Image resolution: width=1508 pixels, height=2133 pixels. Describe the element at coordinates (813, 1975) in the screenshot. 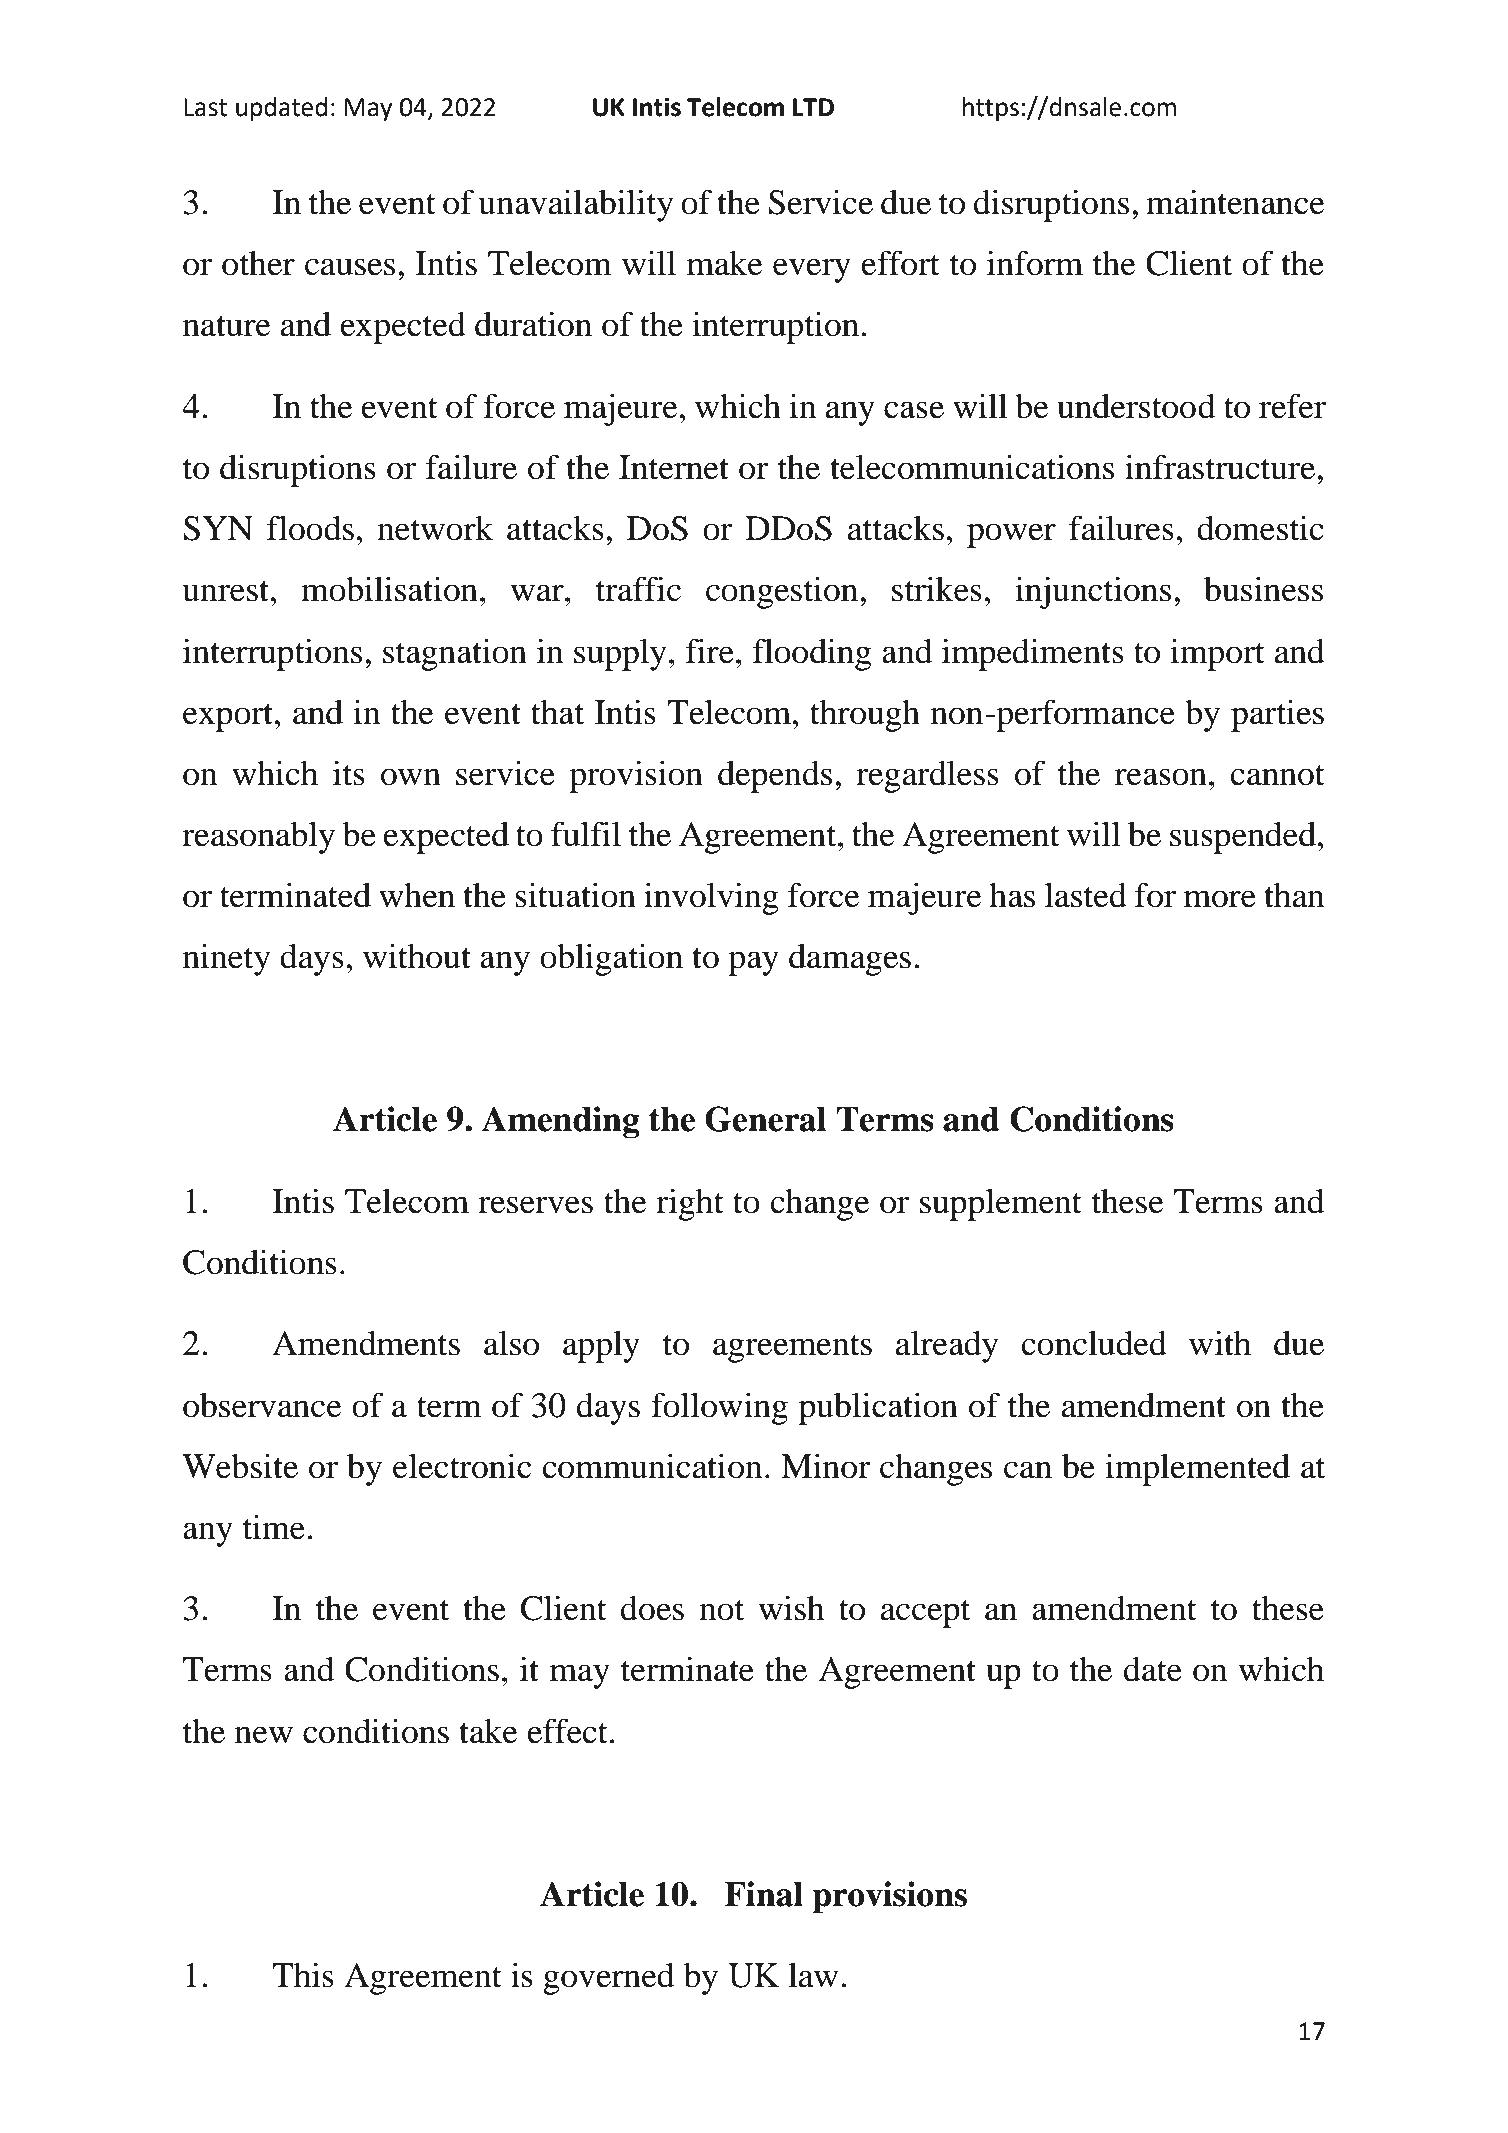

I see `law` at that location.
